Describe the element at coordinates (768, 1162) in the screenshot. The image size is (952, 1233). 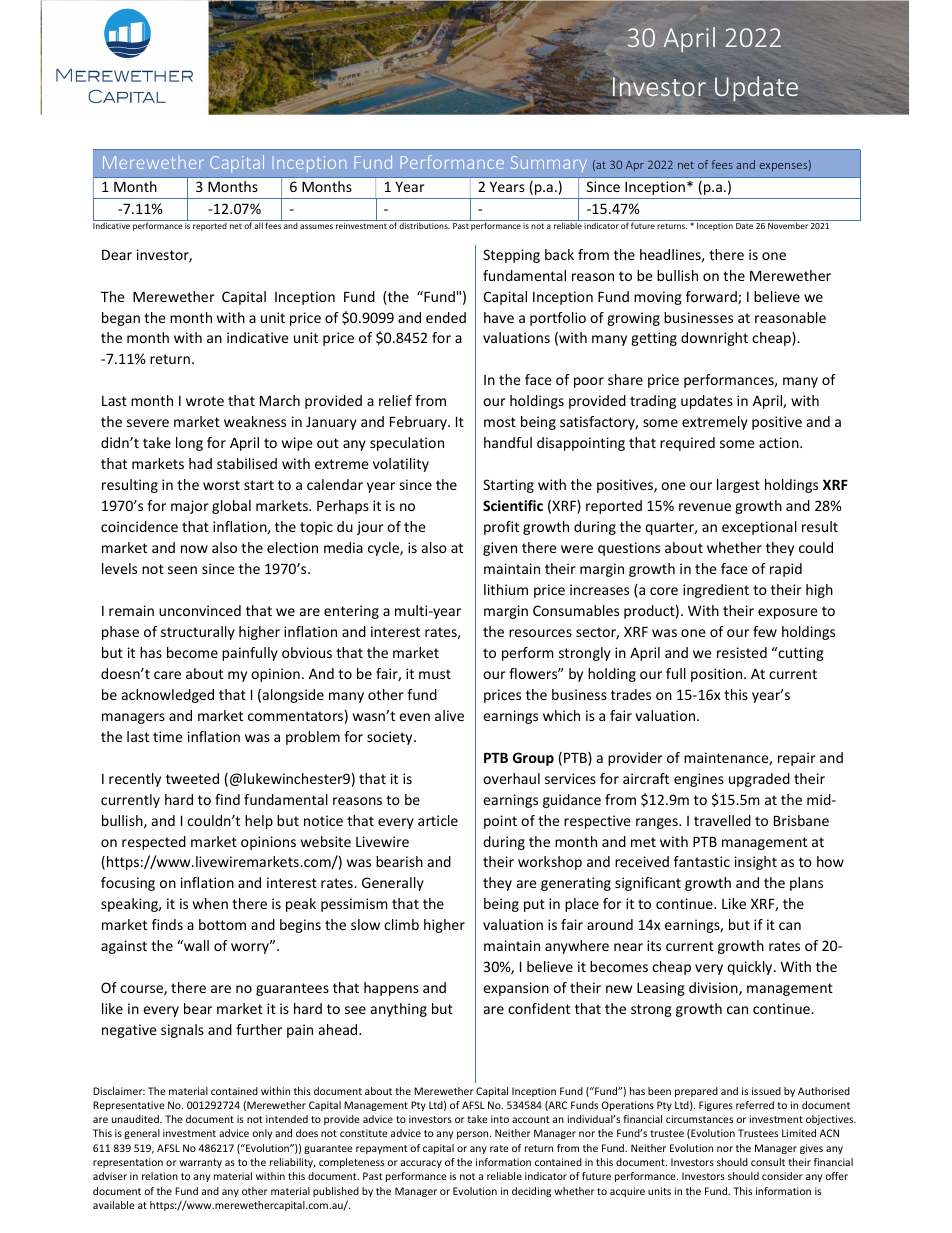
I see `consult` at that location.
